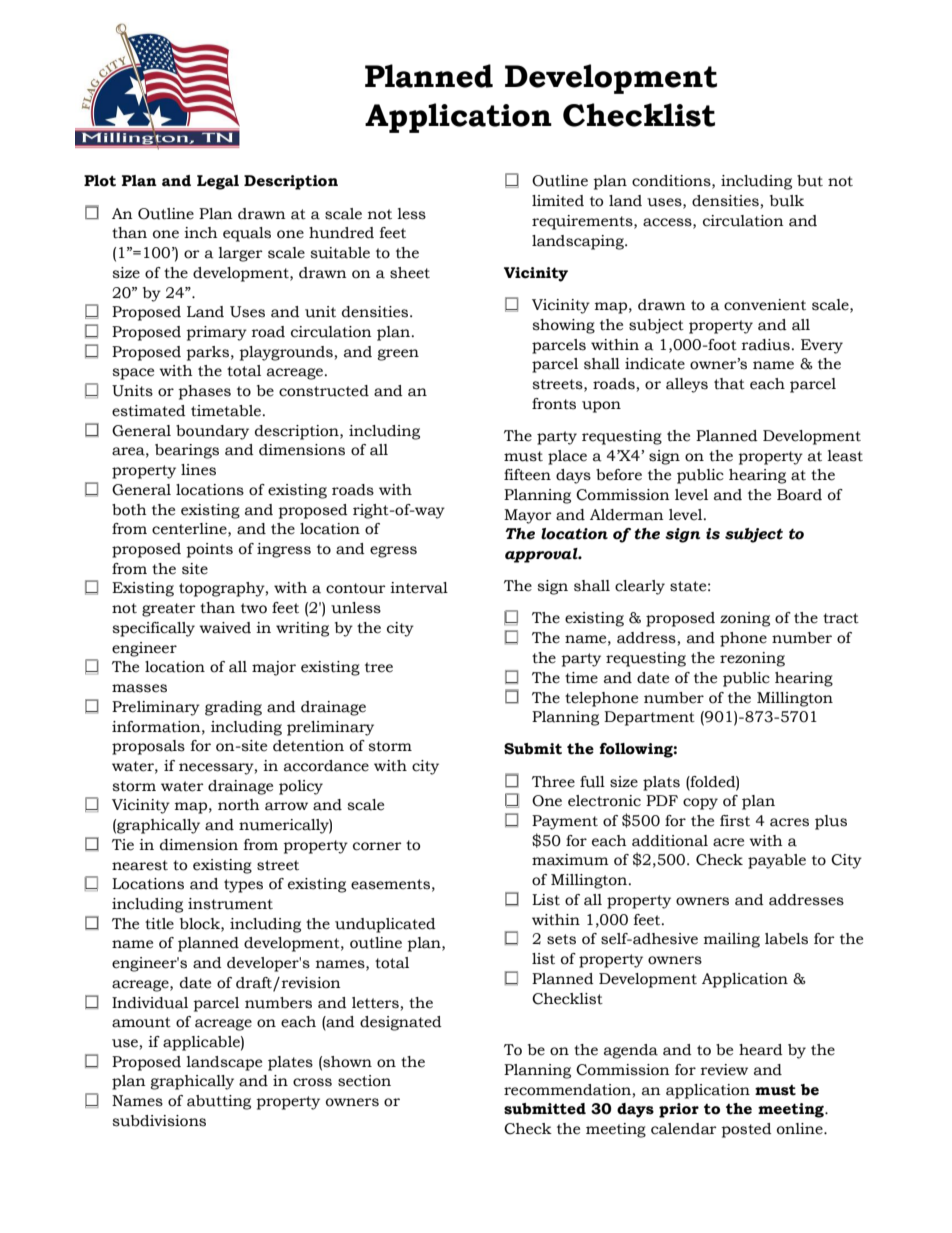 The image size is (952, 1233). I want to click on specifically, so click(153, 629).
